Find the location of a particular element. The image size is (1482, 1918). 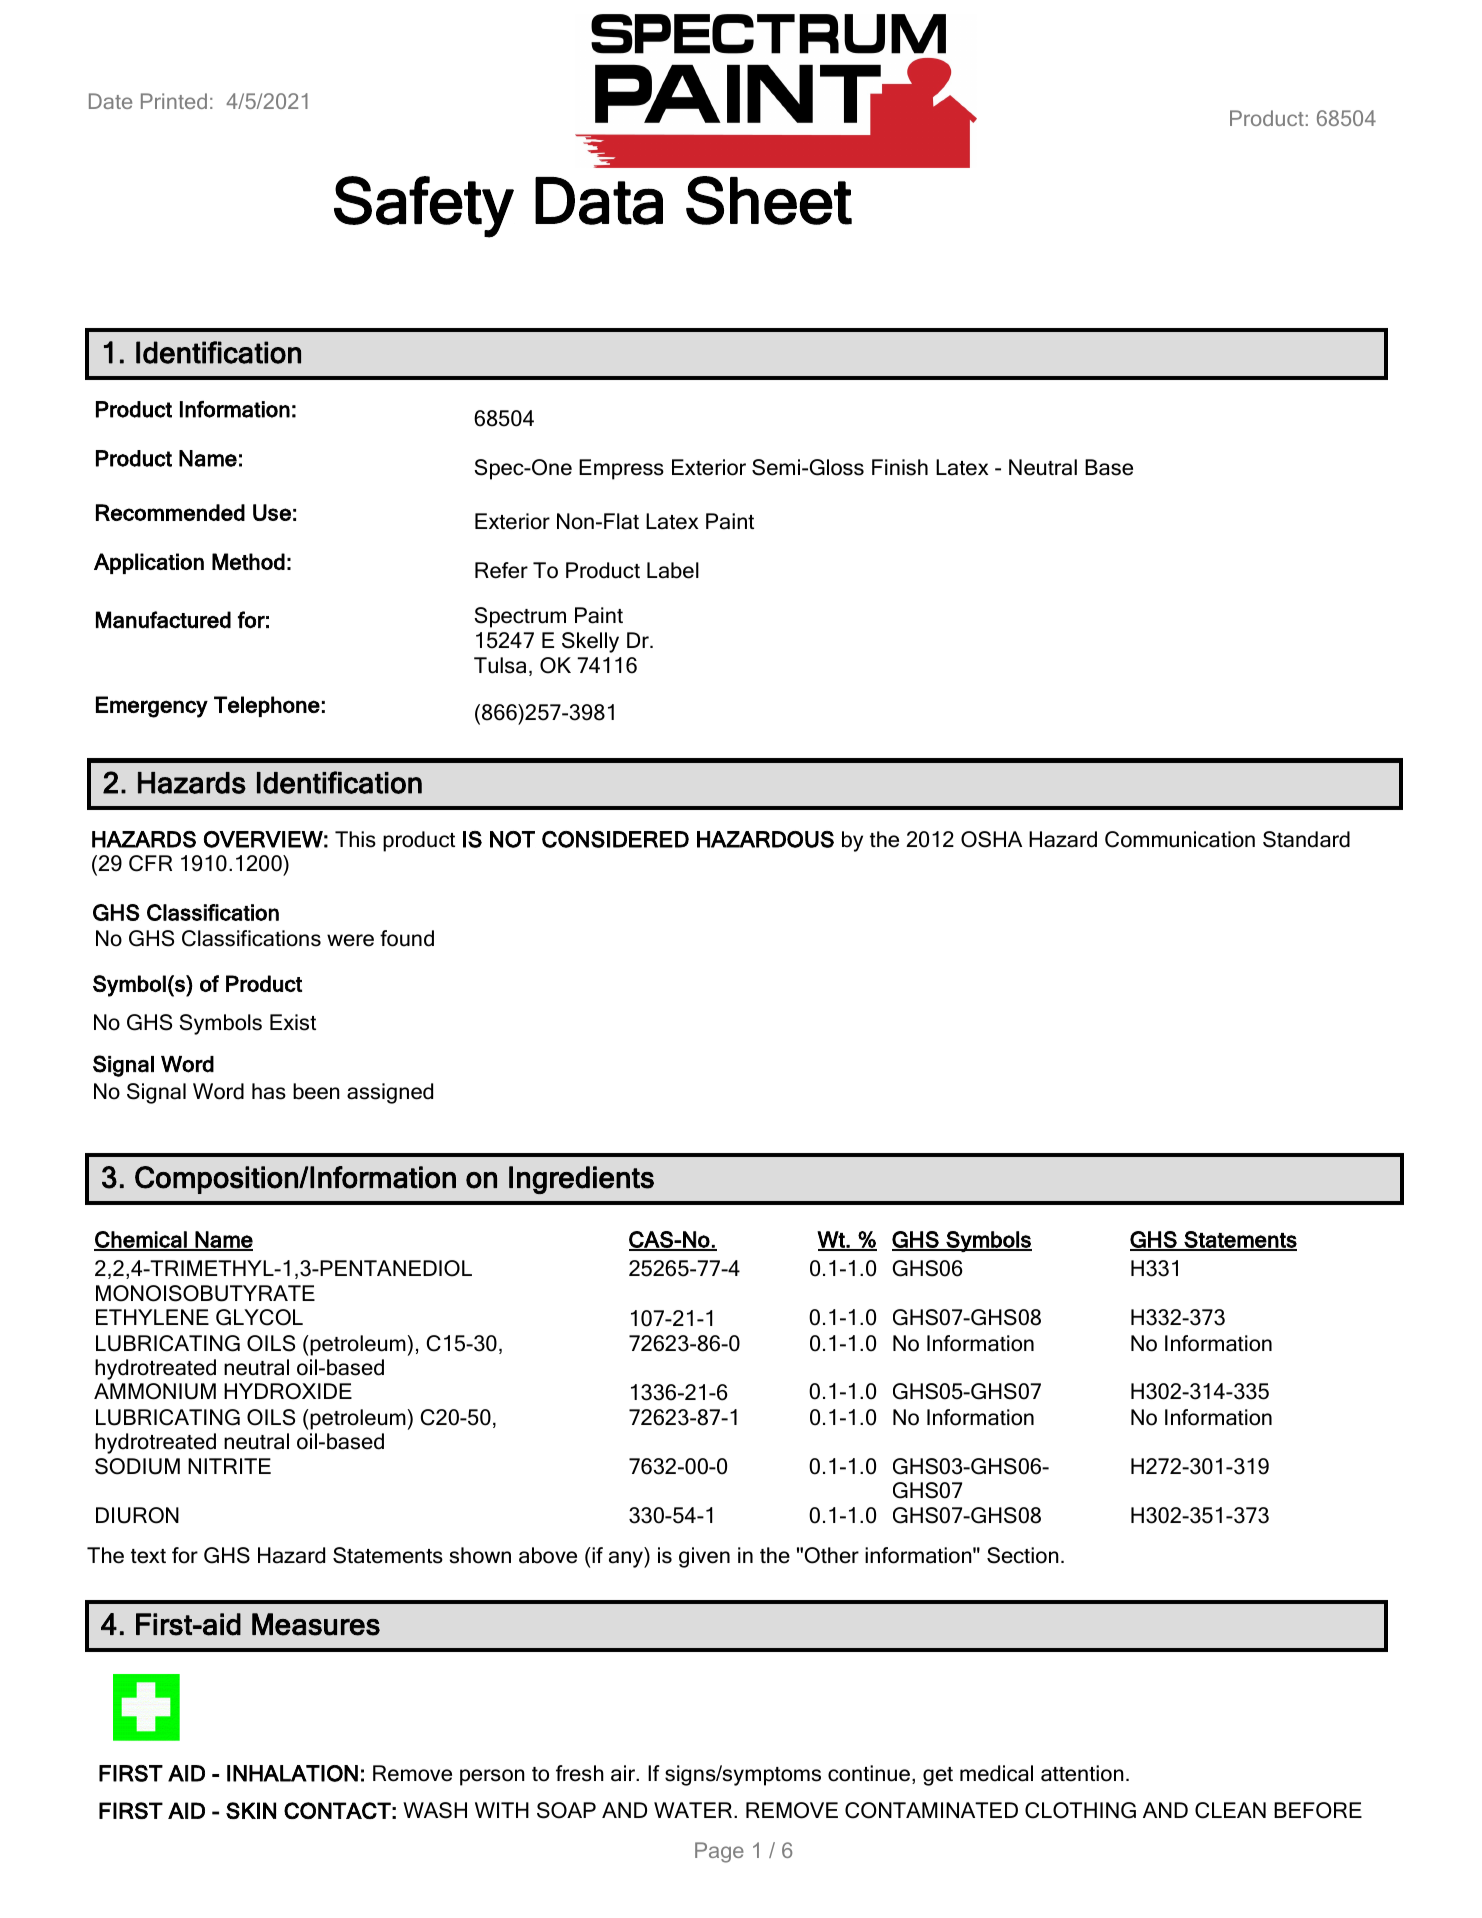

Skelly is located at coordinates (590, 642).
